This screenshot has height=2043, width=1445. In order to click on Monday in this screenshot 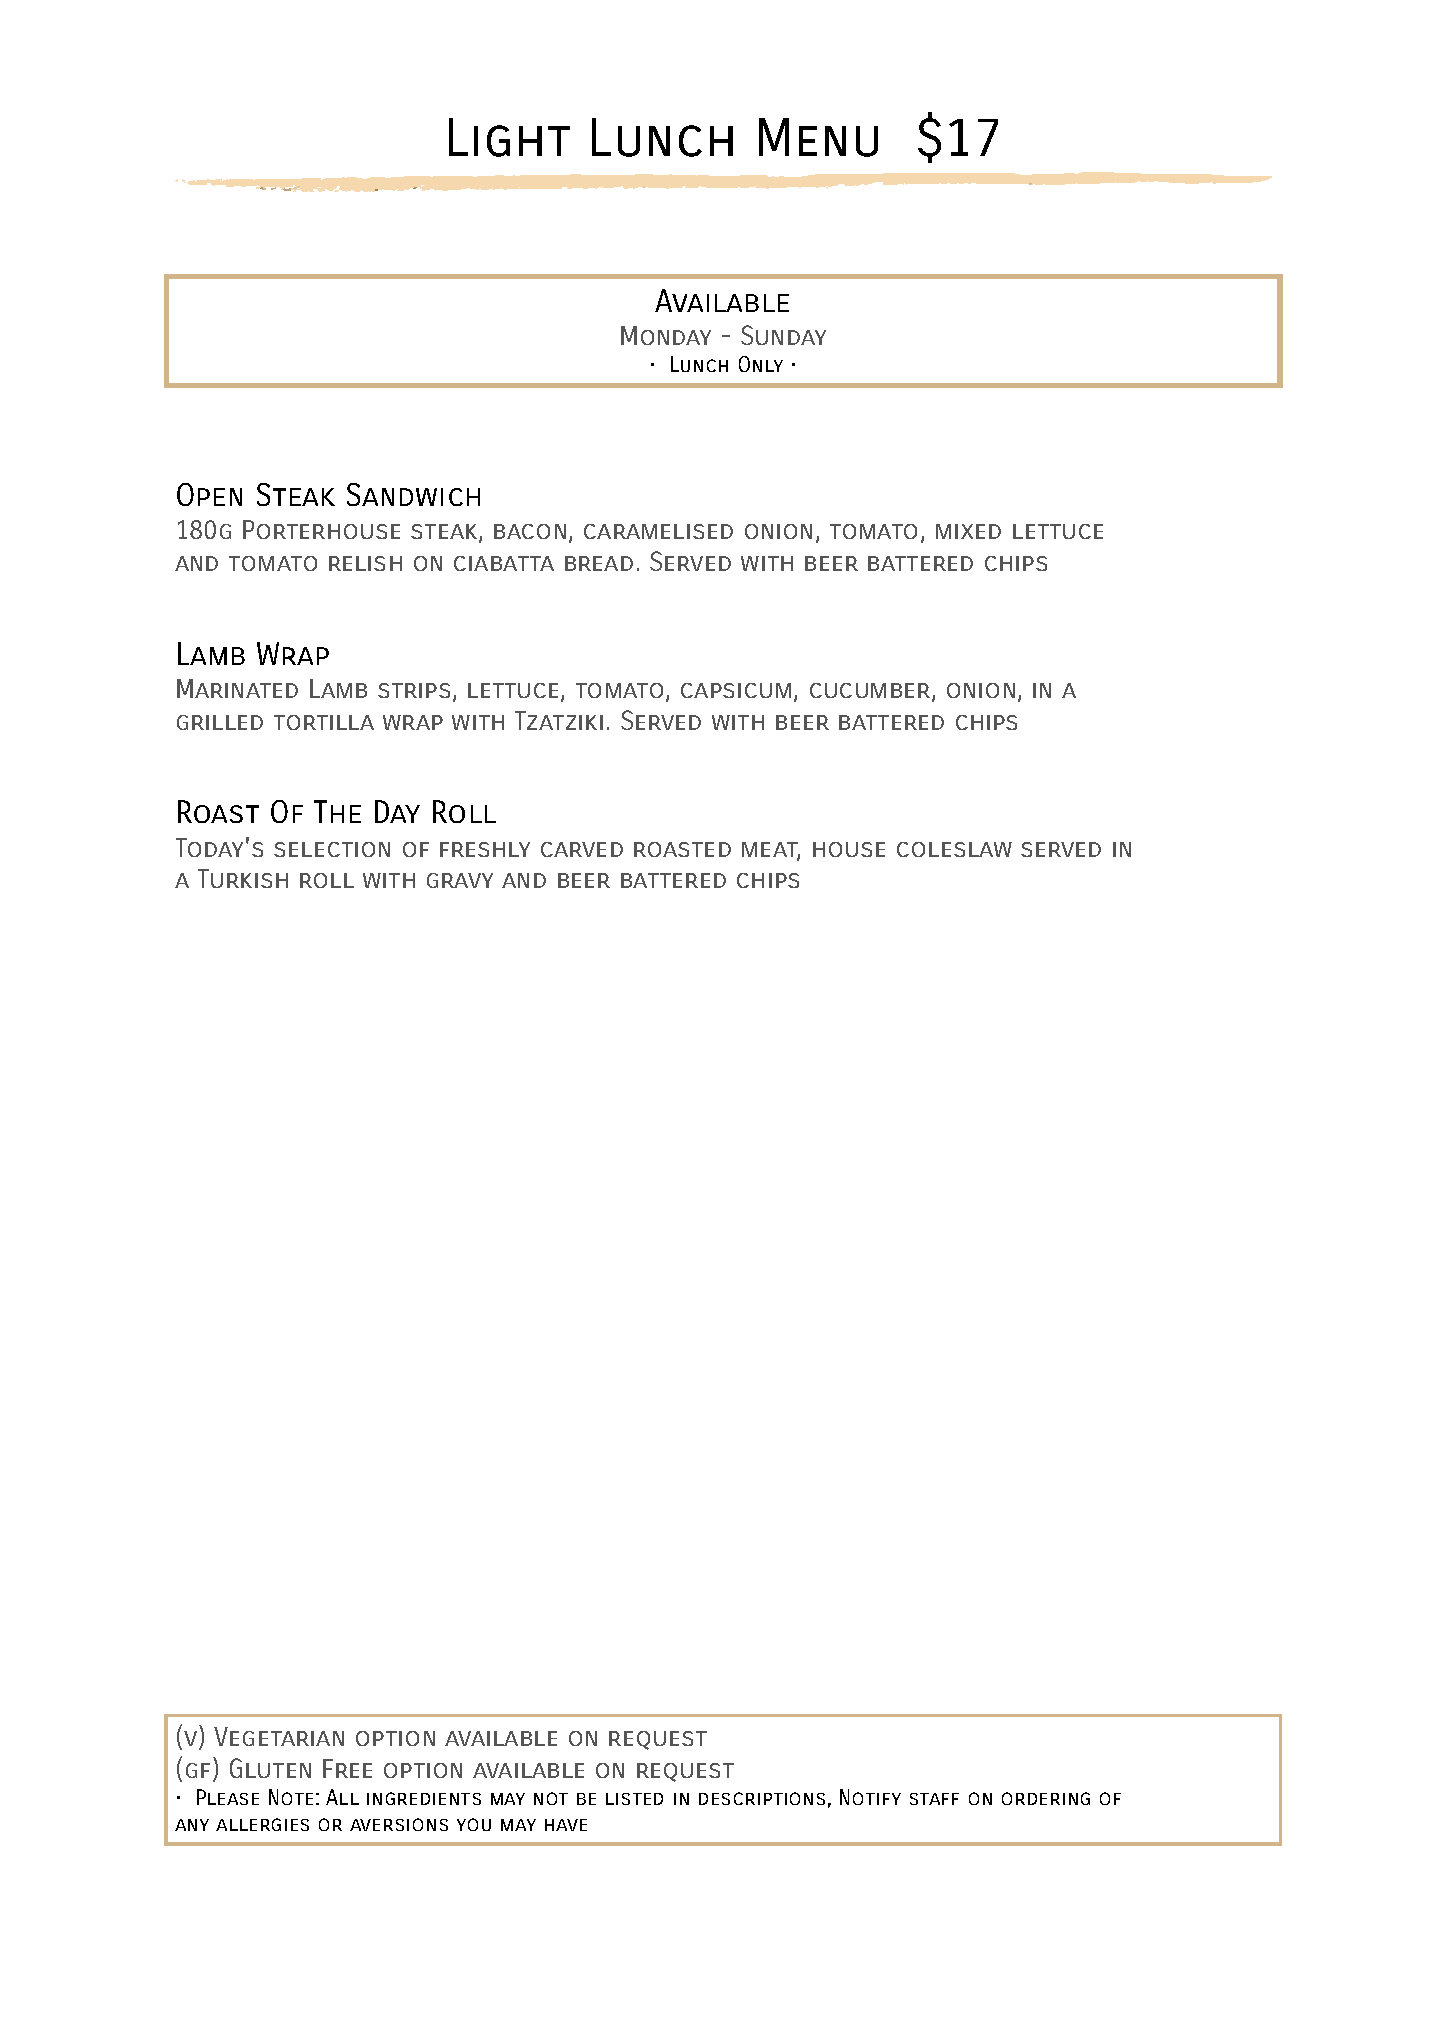, I will do `click(666, 335)`.
